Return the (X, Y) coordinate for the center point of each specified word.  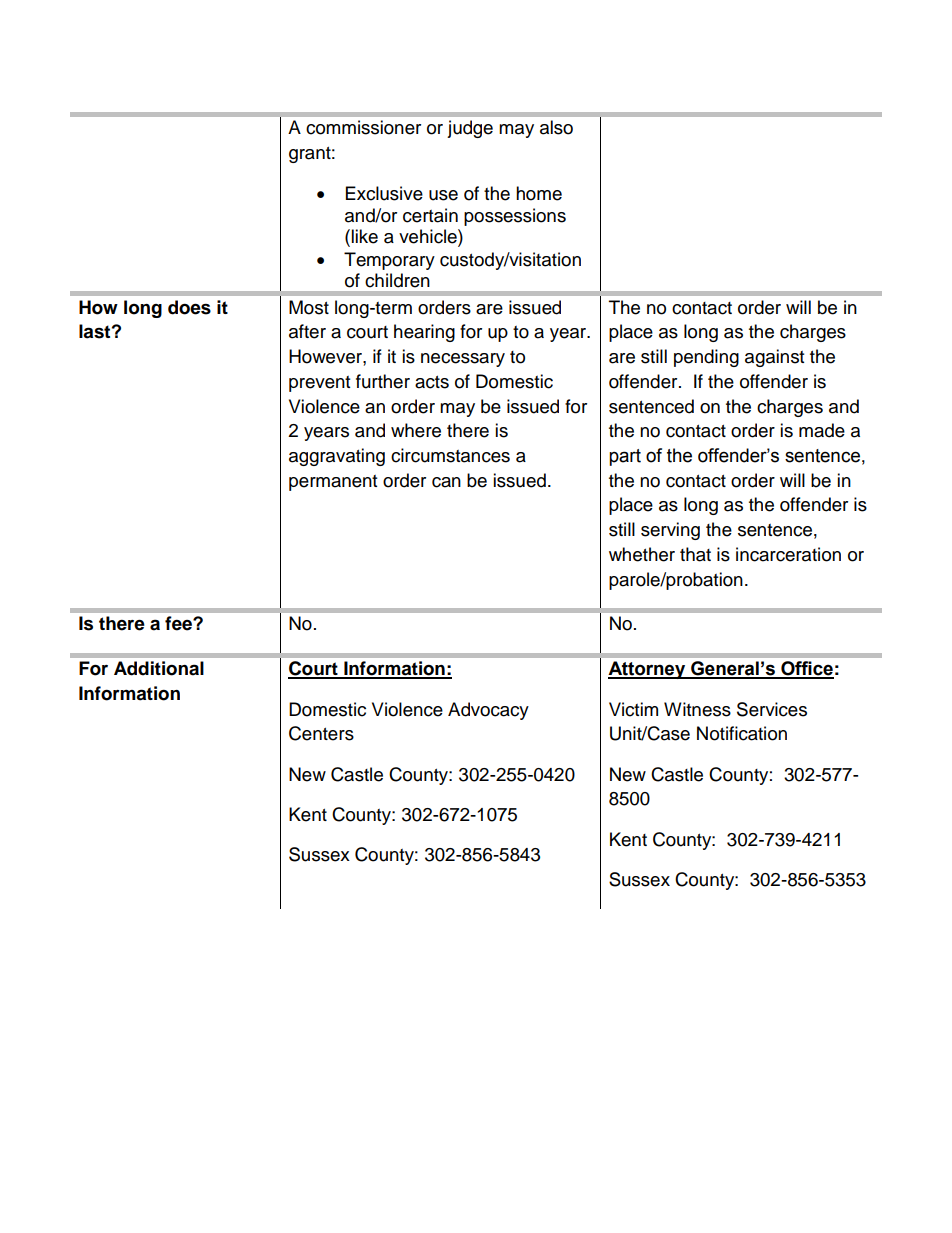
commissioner (363, 127)
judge (470, 129)
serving (670, 531)
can (446, 482)
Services (772, 709)
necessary (463, 360)
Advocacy (488, 711)
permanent (333, 483)
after (307, 331)
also (556, 127)
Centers (321, 733)
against (774, 358)
